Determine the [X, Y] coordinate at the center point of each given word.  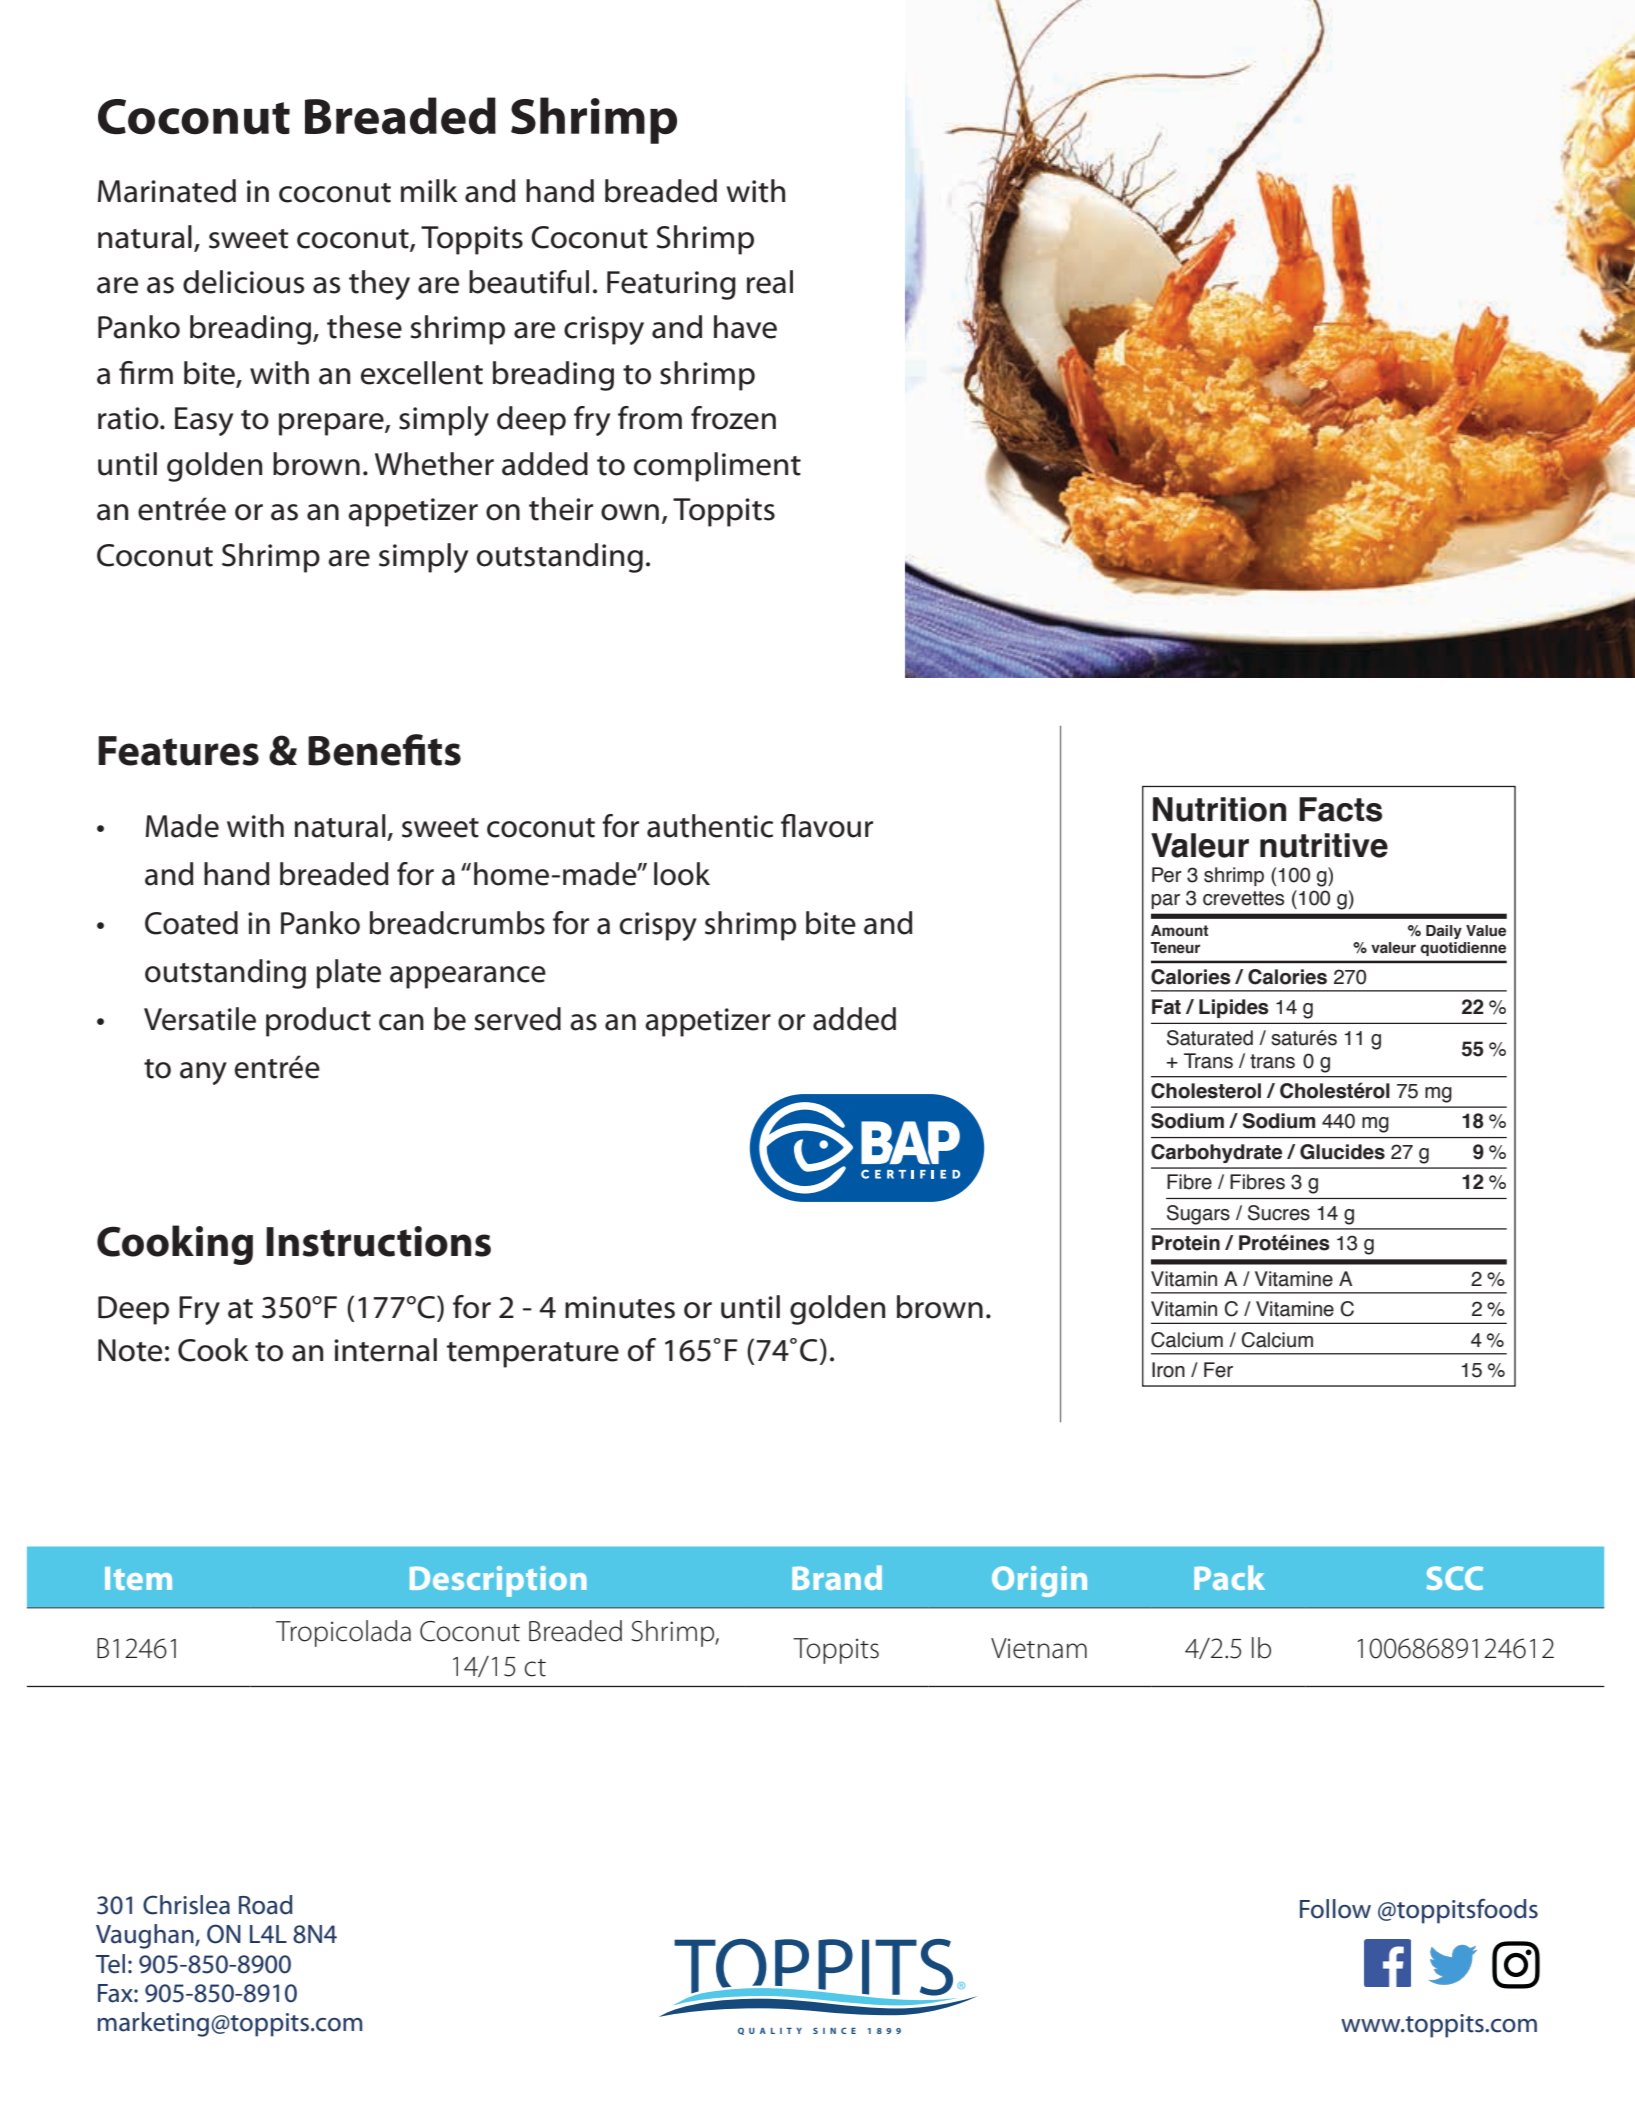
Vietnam [1039, 1648]
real [770, 282]
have [745, 327]
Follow [1335, 1909]
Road [266, 1905]
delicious [244, 282]
